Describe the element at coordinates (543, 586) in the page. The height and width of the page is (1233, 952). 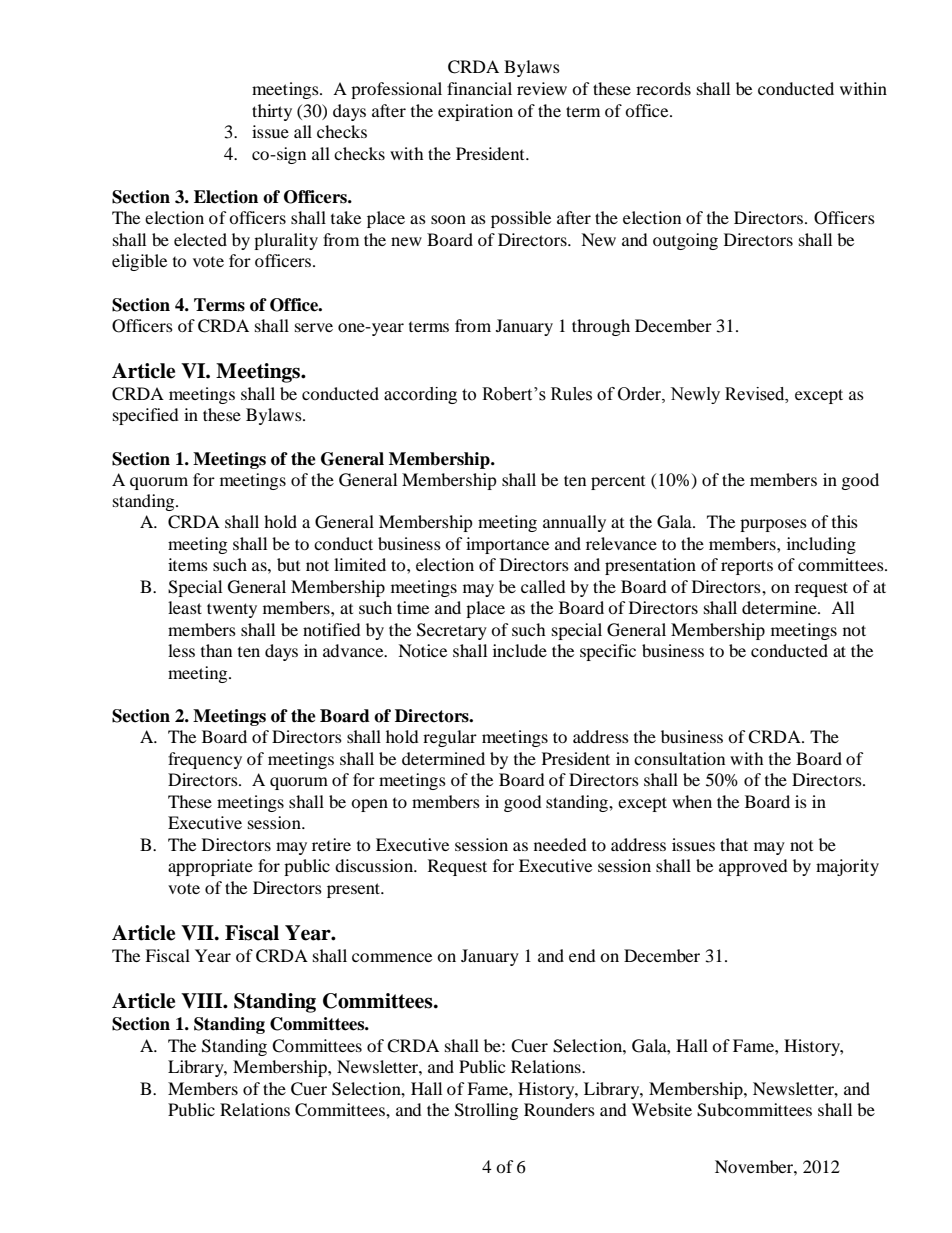
I see `called` at that location.
